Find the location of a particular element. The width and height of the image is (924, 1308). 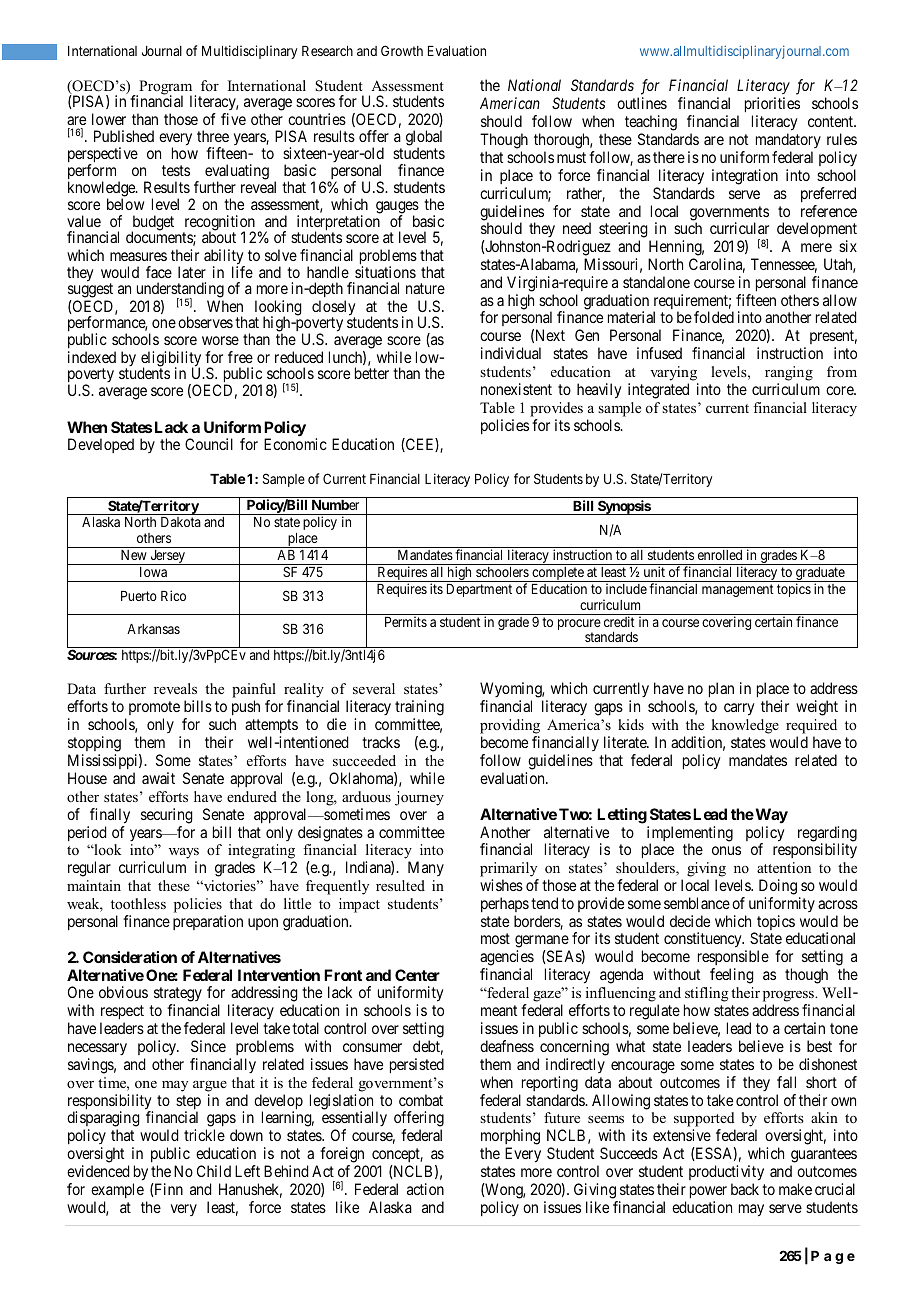

Child is located at coordinates (214, 1171).
